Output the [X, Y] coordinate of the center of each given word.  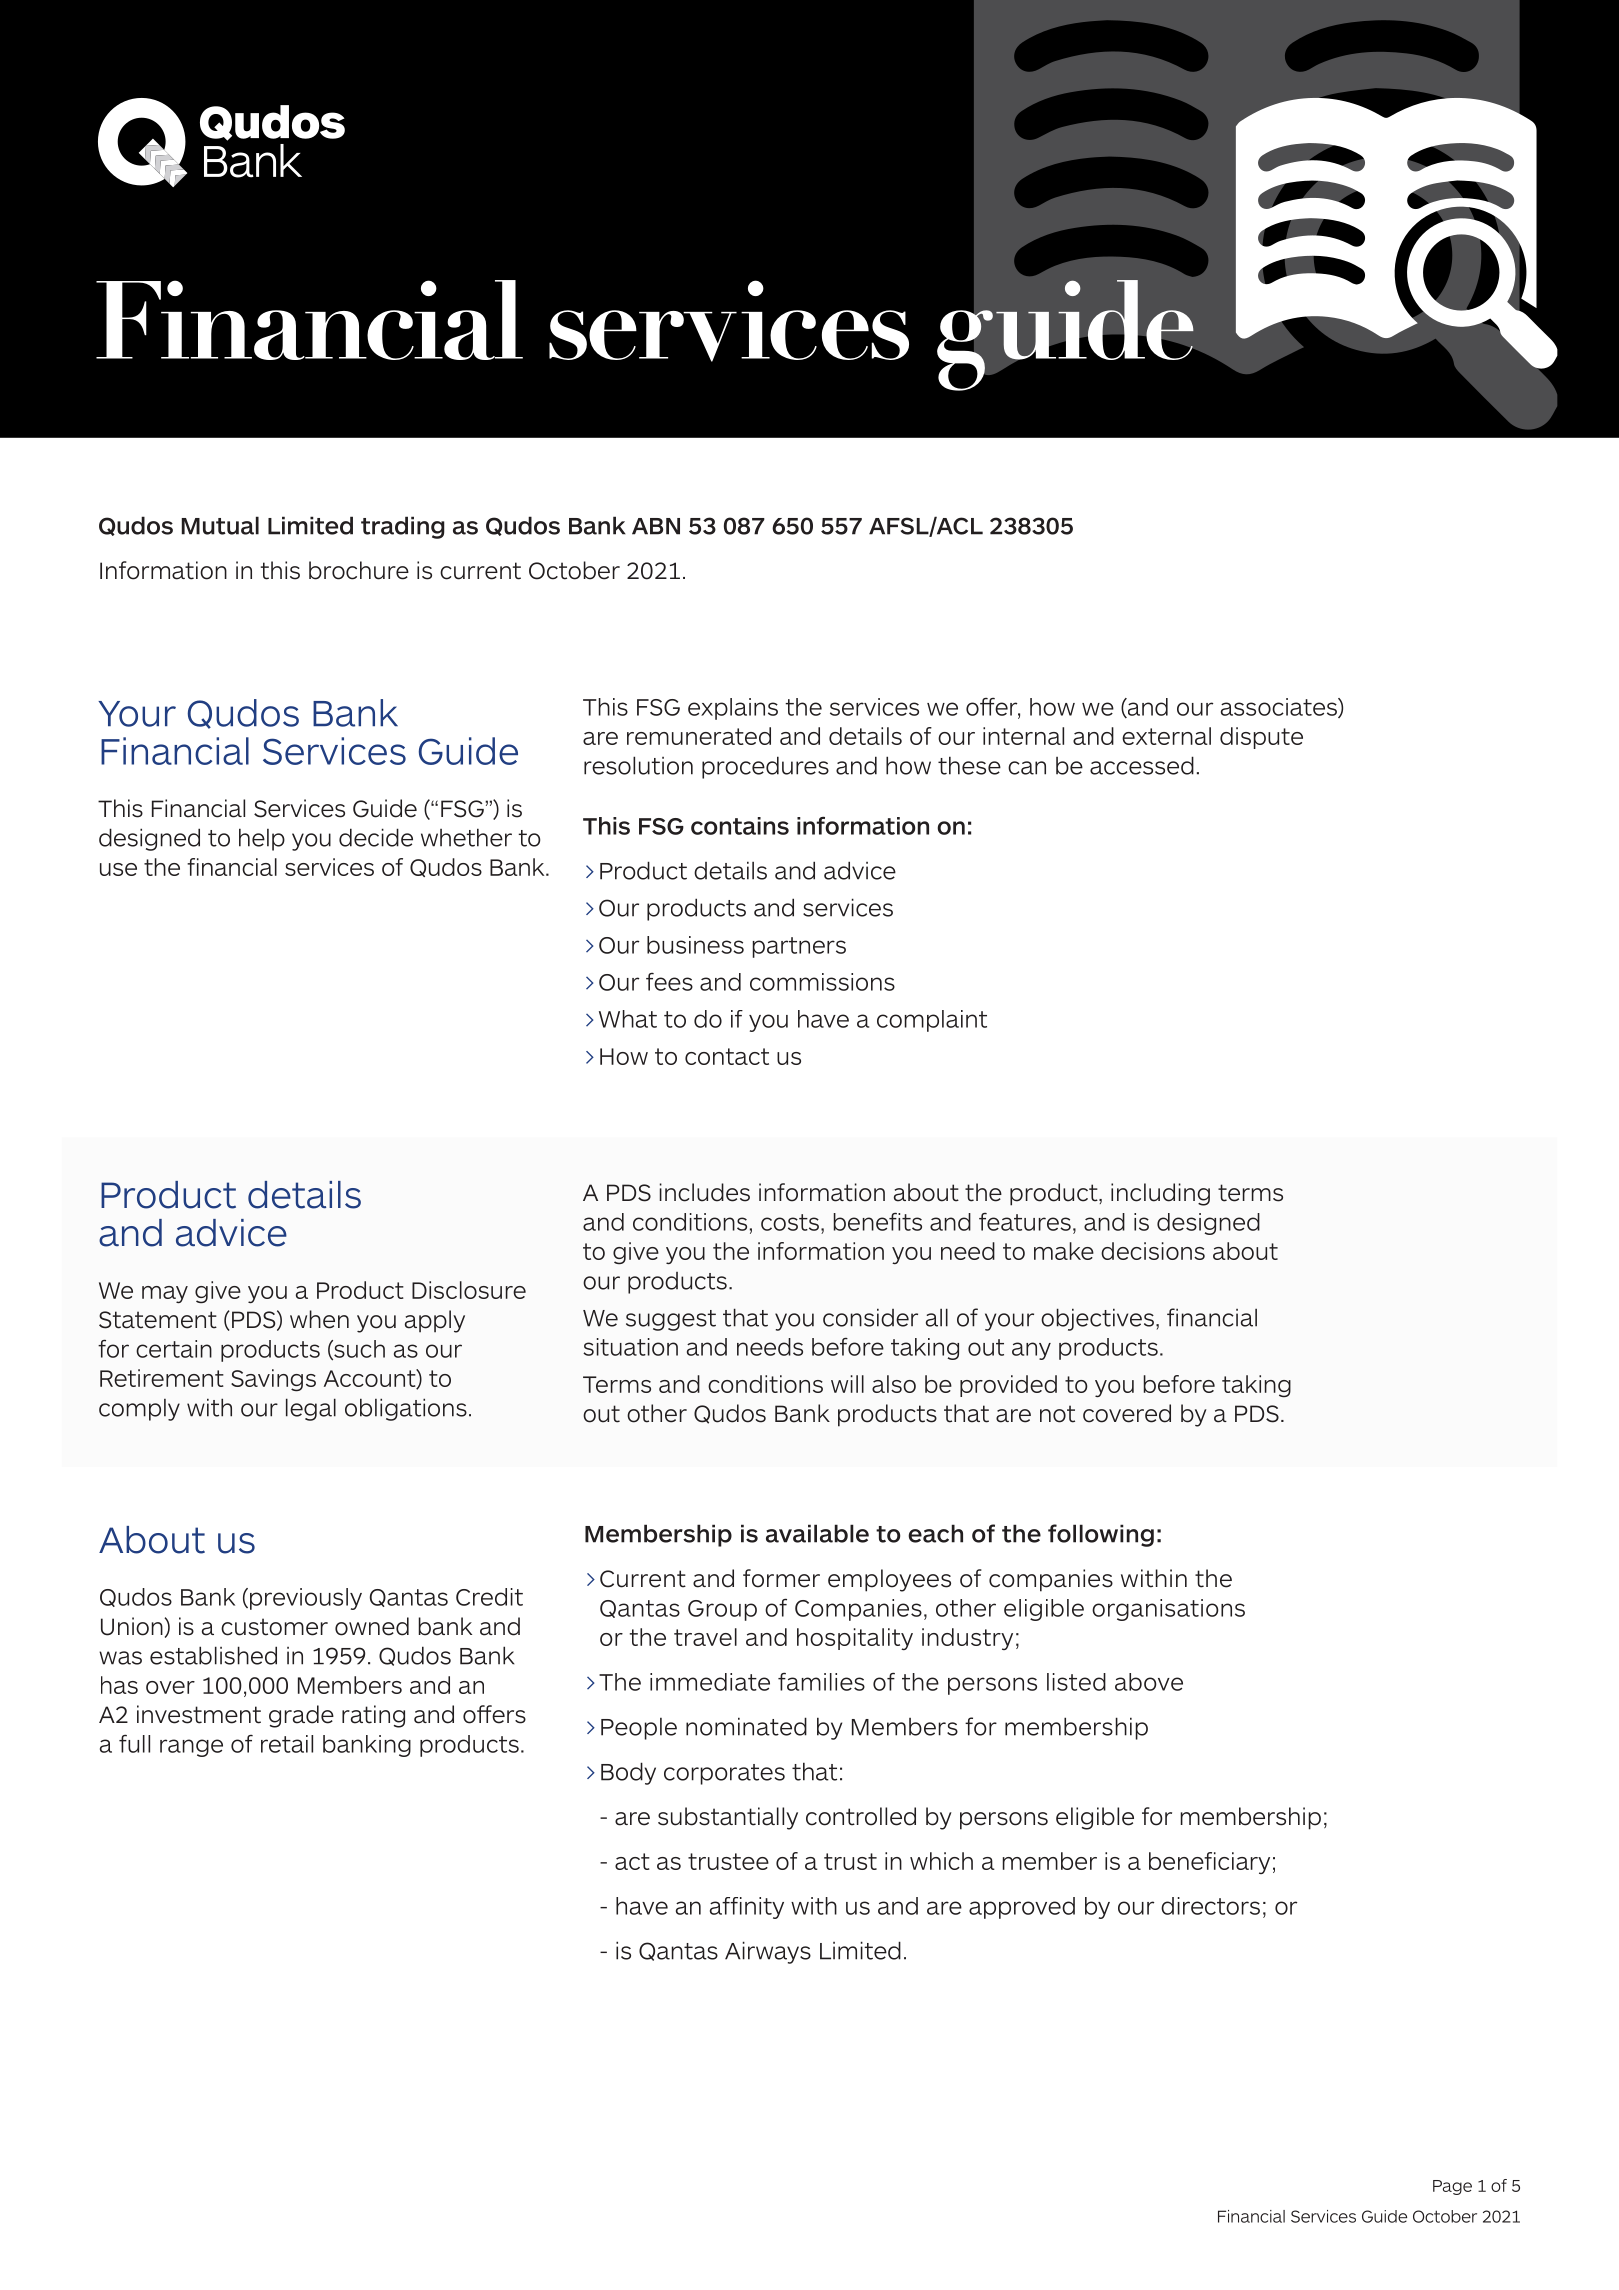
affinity [747, 1908]
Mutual [220, 525]
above [1149, 1682]
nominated [746, 1726]
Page [1452, 2187]
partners [799, 947]
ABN [656, 526]
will [847, 1384]
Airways [768, 1952]
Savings [273, 1380]
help [262, 839]
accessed [1142, 765]
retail [287, 1744]
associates [1280, 708]
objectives [1097, 1319]
